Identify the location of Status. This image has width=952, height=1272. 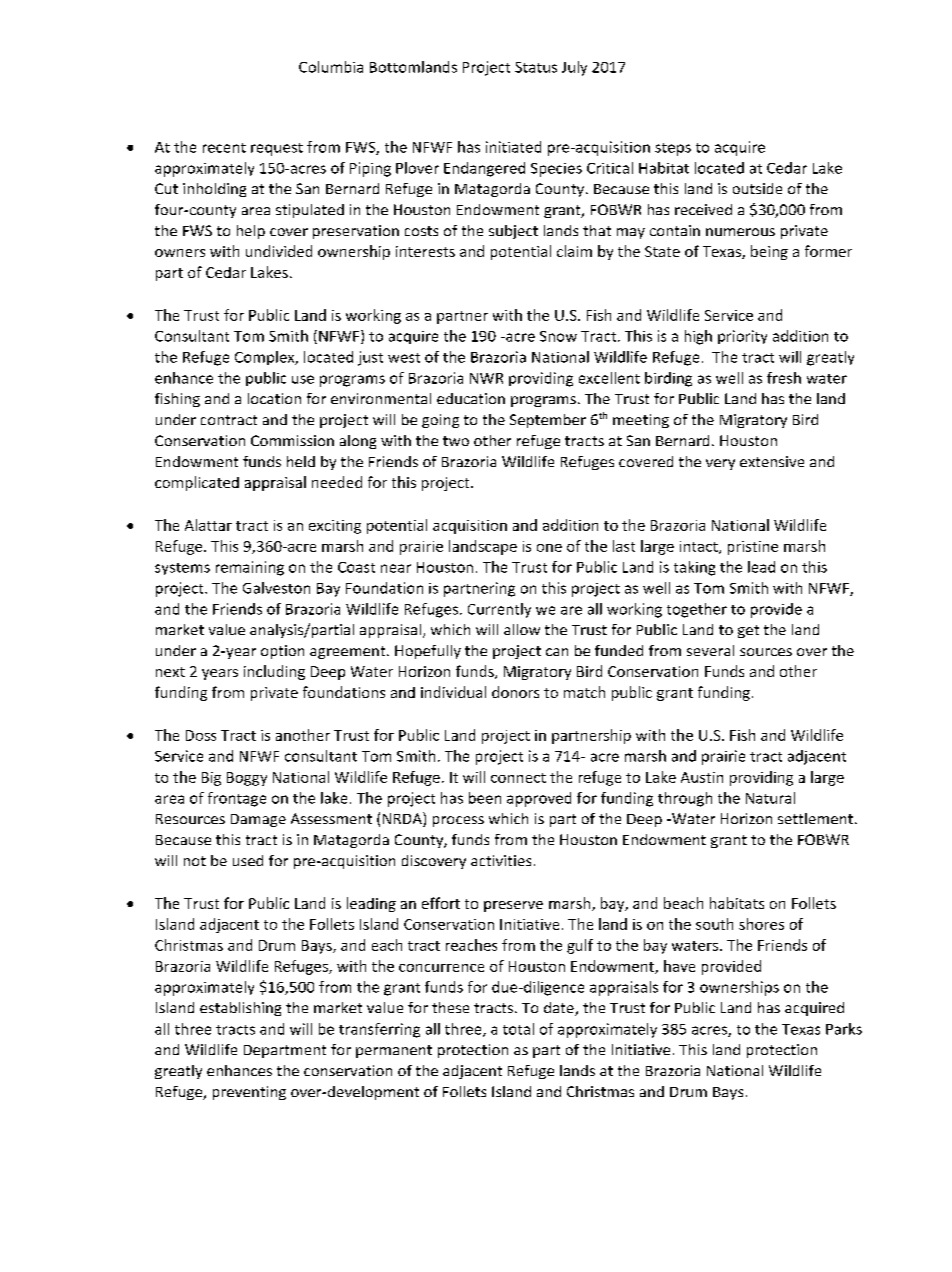
(536, 67).
